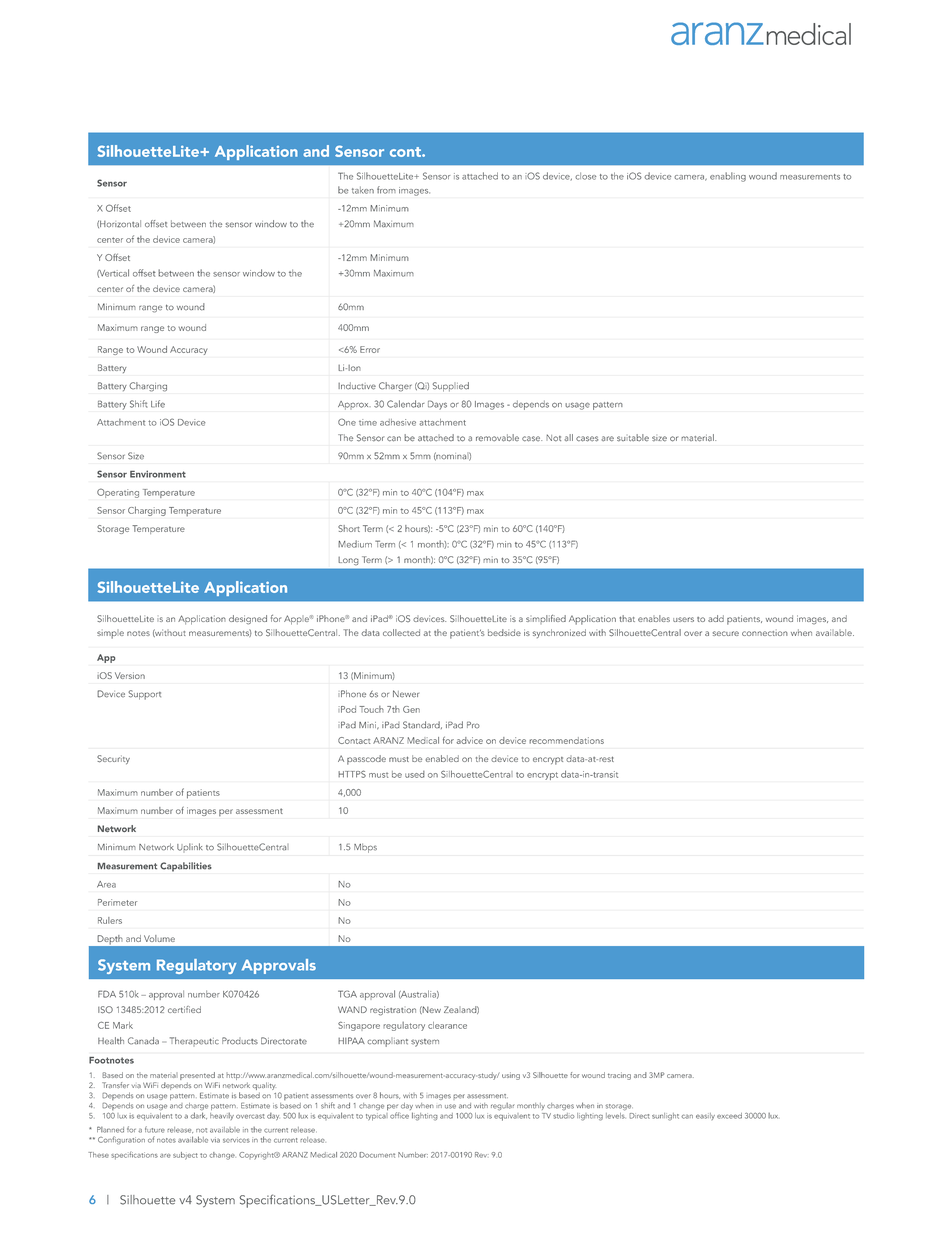 This screenshot has width=952, height=1233. What do you see at coordinates (130, 675) in the screenshot?
I see `Version` at bounding box center [130, 675].
